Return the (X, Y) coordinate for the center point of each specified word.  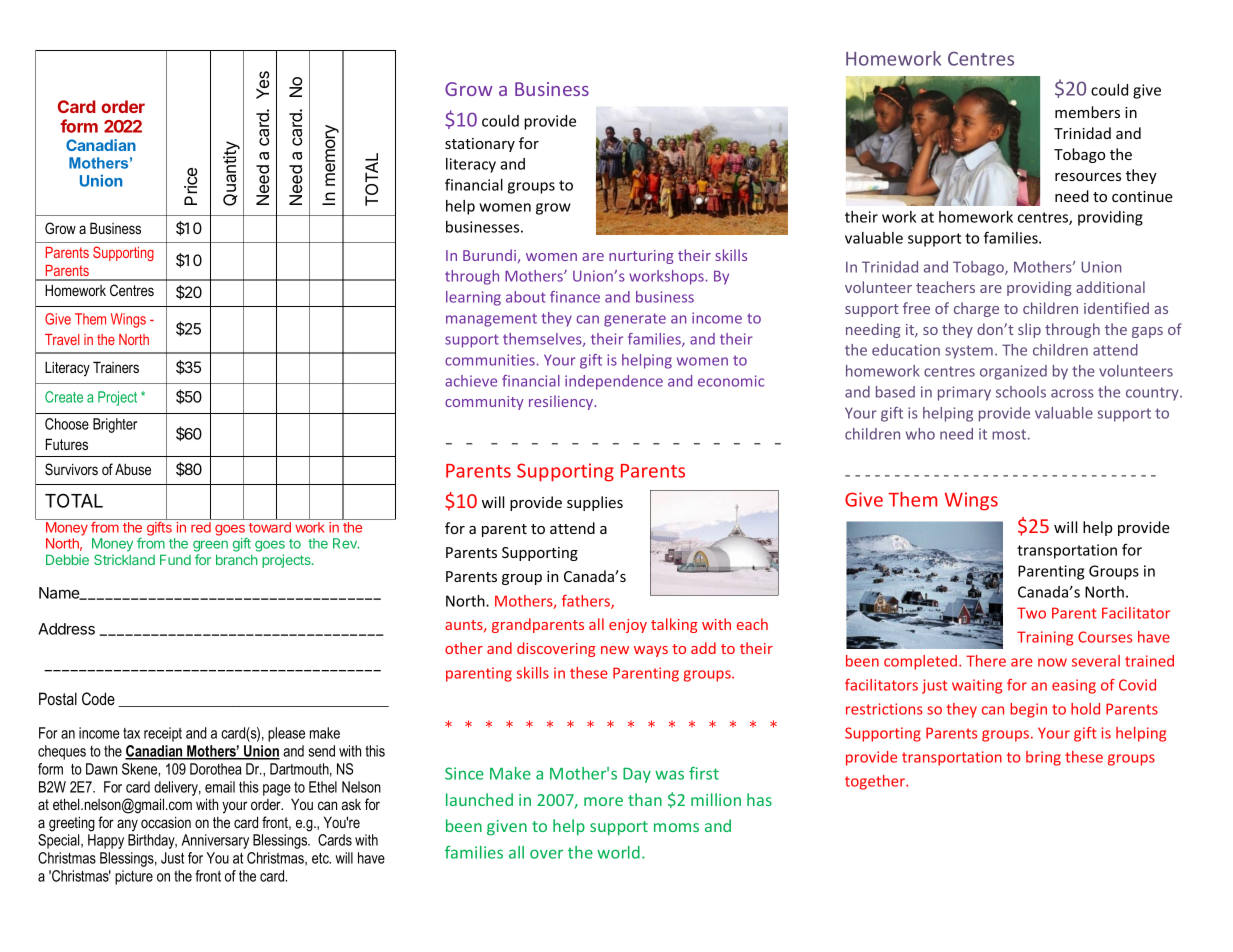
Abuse (133, 469)
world (618, 852)
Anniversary (215, 841)
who (920, 434)
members (1087, 112)
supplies (595, 503)
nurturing (641, 257)
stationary (480, 145)
